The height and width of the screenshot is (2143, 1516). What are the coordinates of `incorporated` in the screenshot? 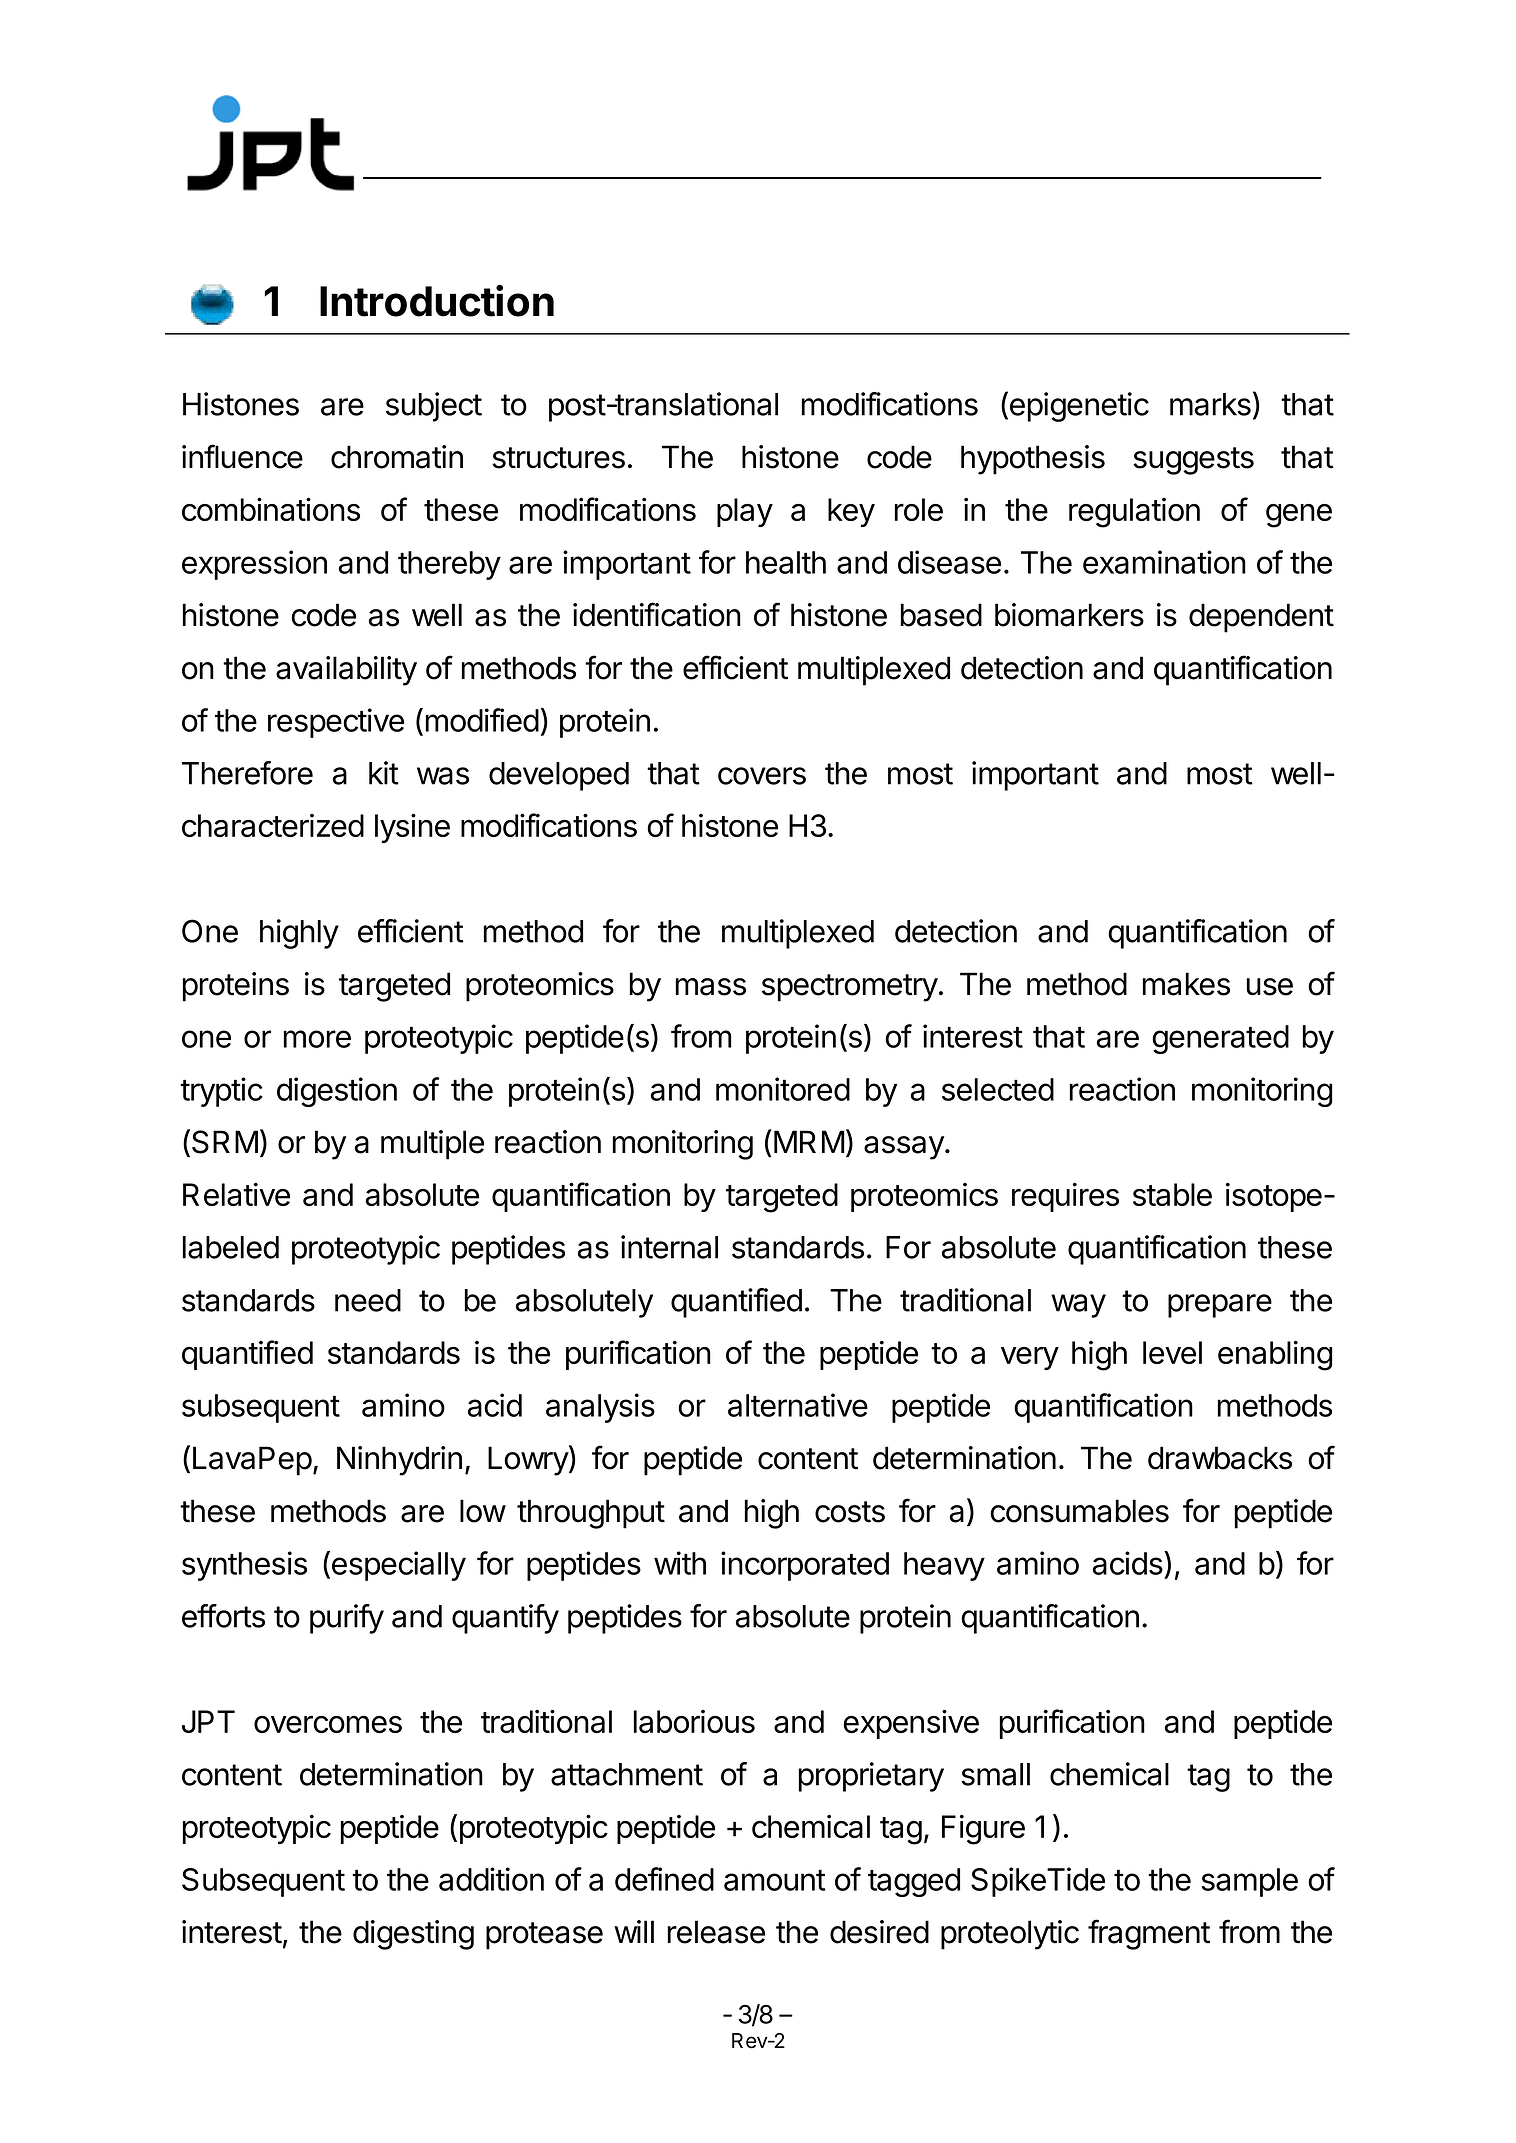 It's located at (805, 1566).
